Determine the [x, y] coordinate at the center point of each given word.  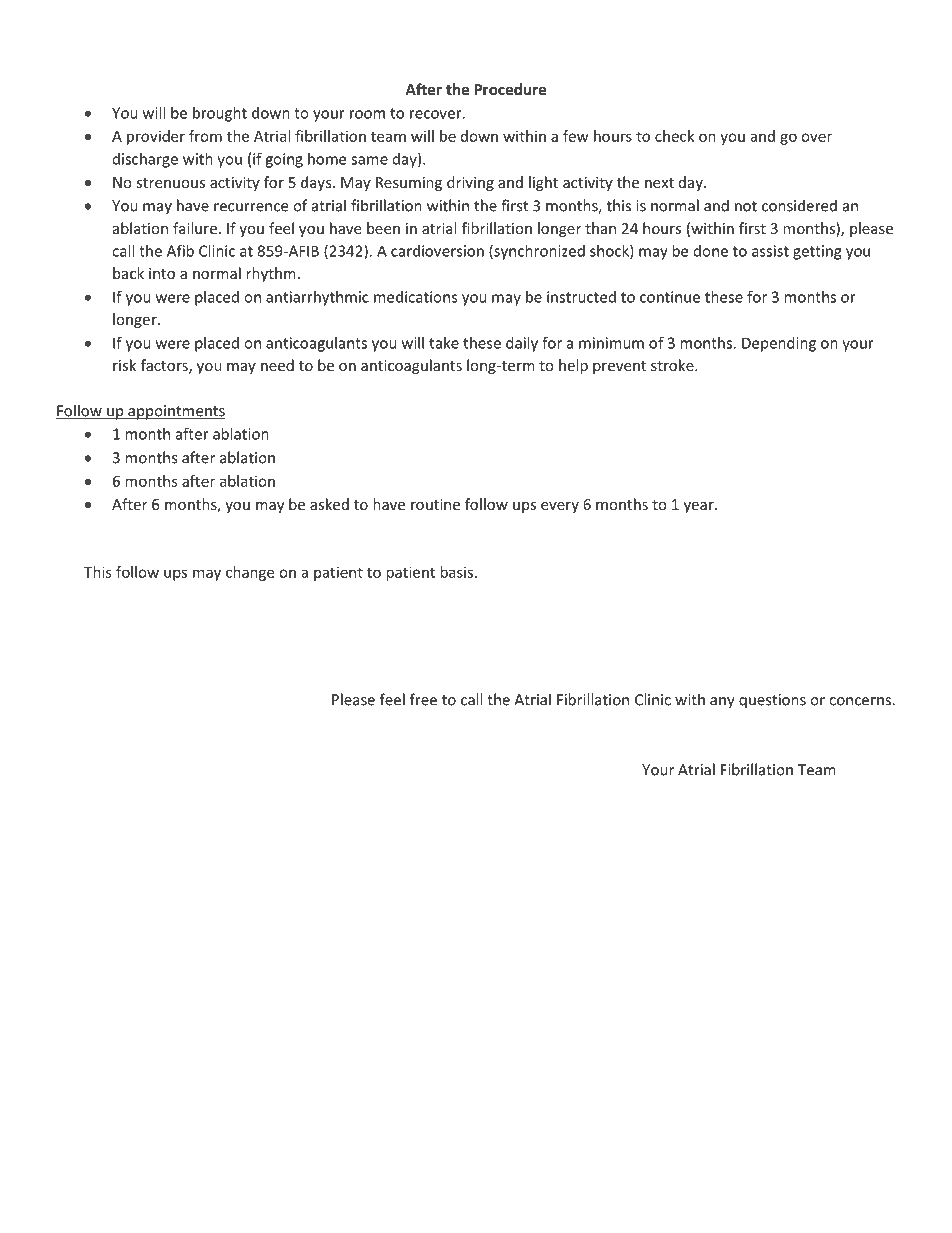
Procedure [510, 89]
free [423, 699]
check [674, 136]
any [722, 703]
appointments [175, 412]
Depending [779, 344]
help [573, 366]
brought [220, 114]
